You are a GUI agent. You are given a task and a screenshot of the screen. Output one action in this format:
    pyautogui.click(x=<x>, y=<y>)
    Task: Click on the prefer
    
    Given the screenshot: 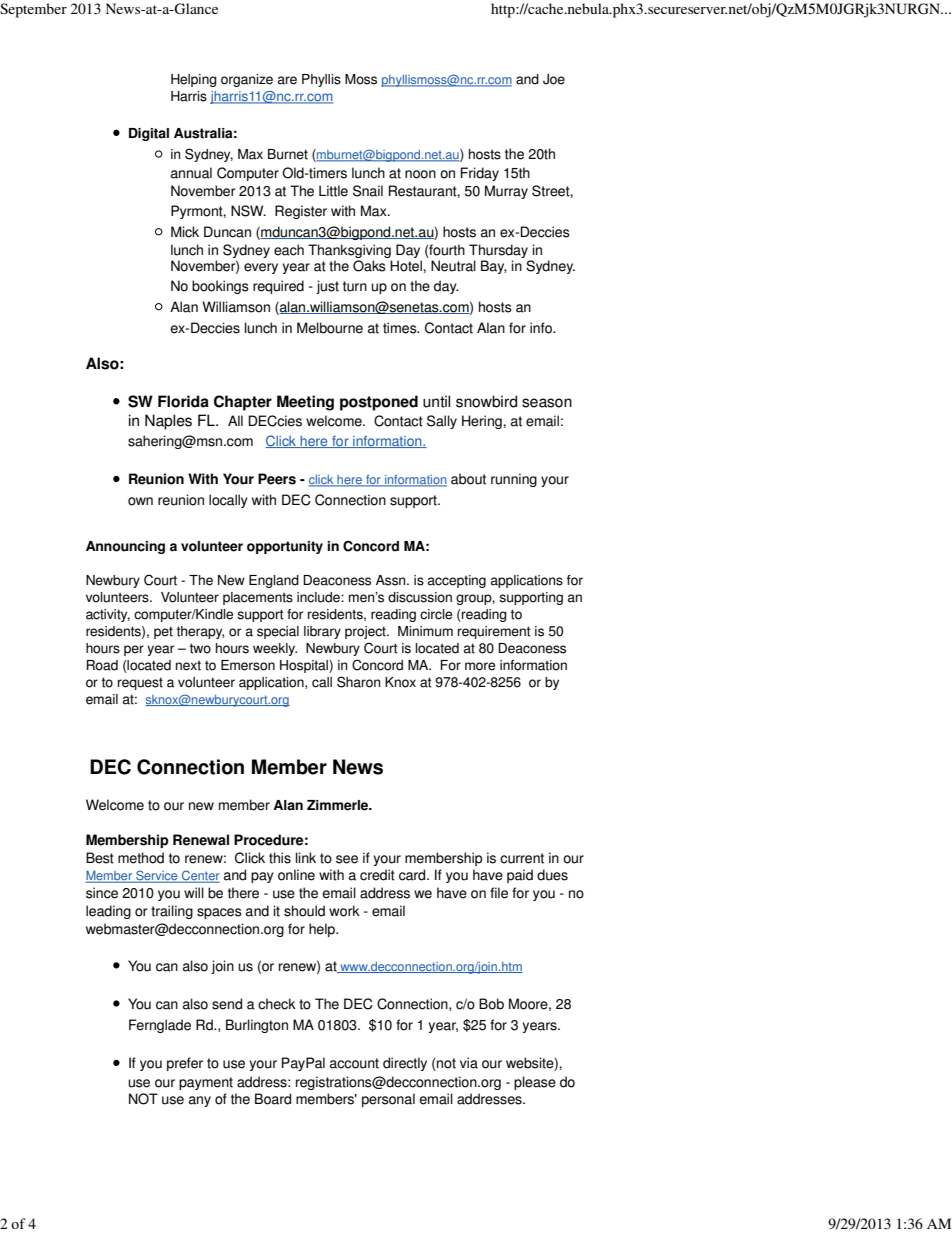 What is the action you would take?
    pyautogui.click(x=185, y=1064)
